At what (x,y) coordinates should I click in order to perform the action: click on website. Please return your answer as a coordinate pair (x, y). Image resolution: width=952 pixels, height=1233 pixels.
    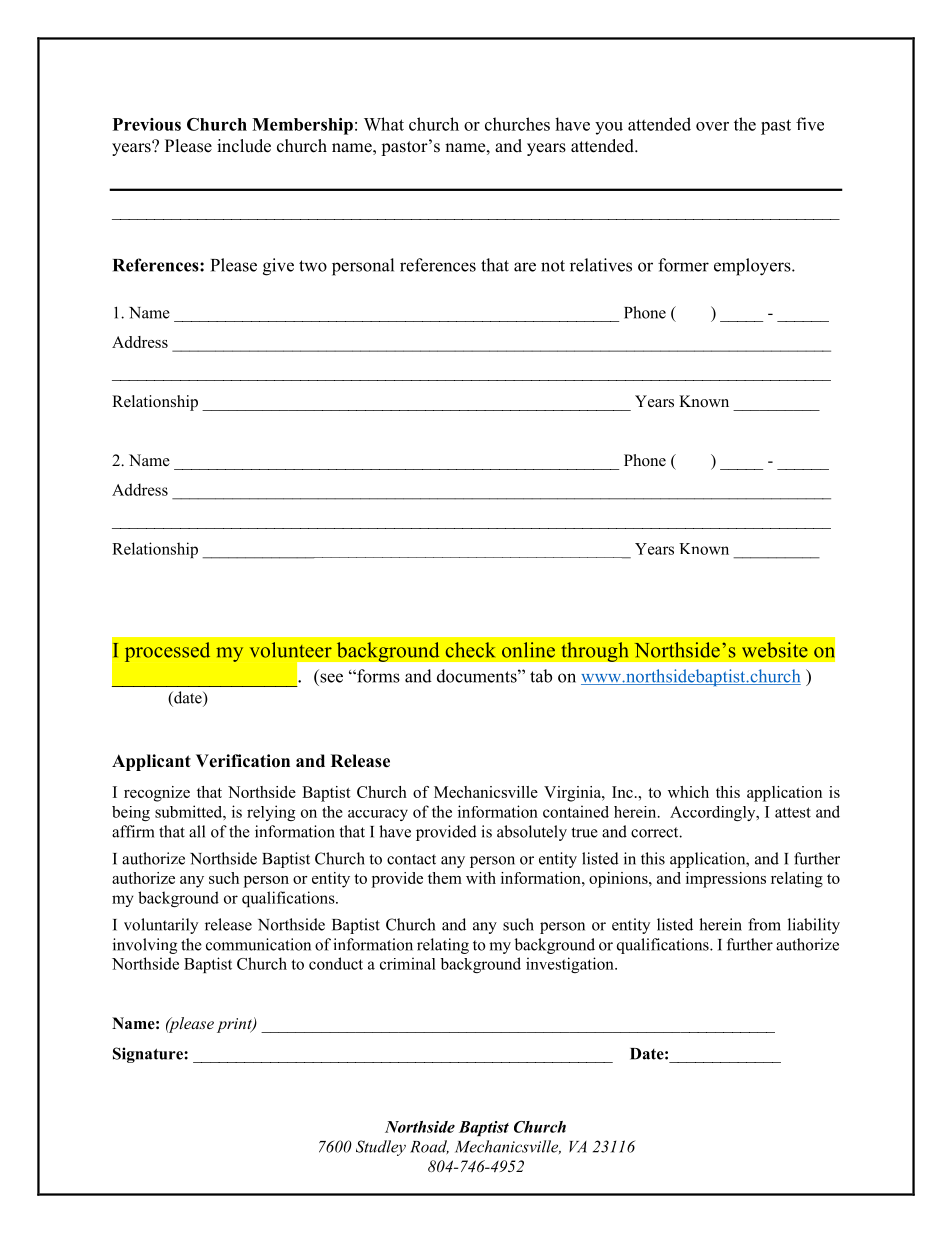
    Looking at the image, I should click on (775, 650).
